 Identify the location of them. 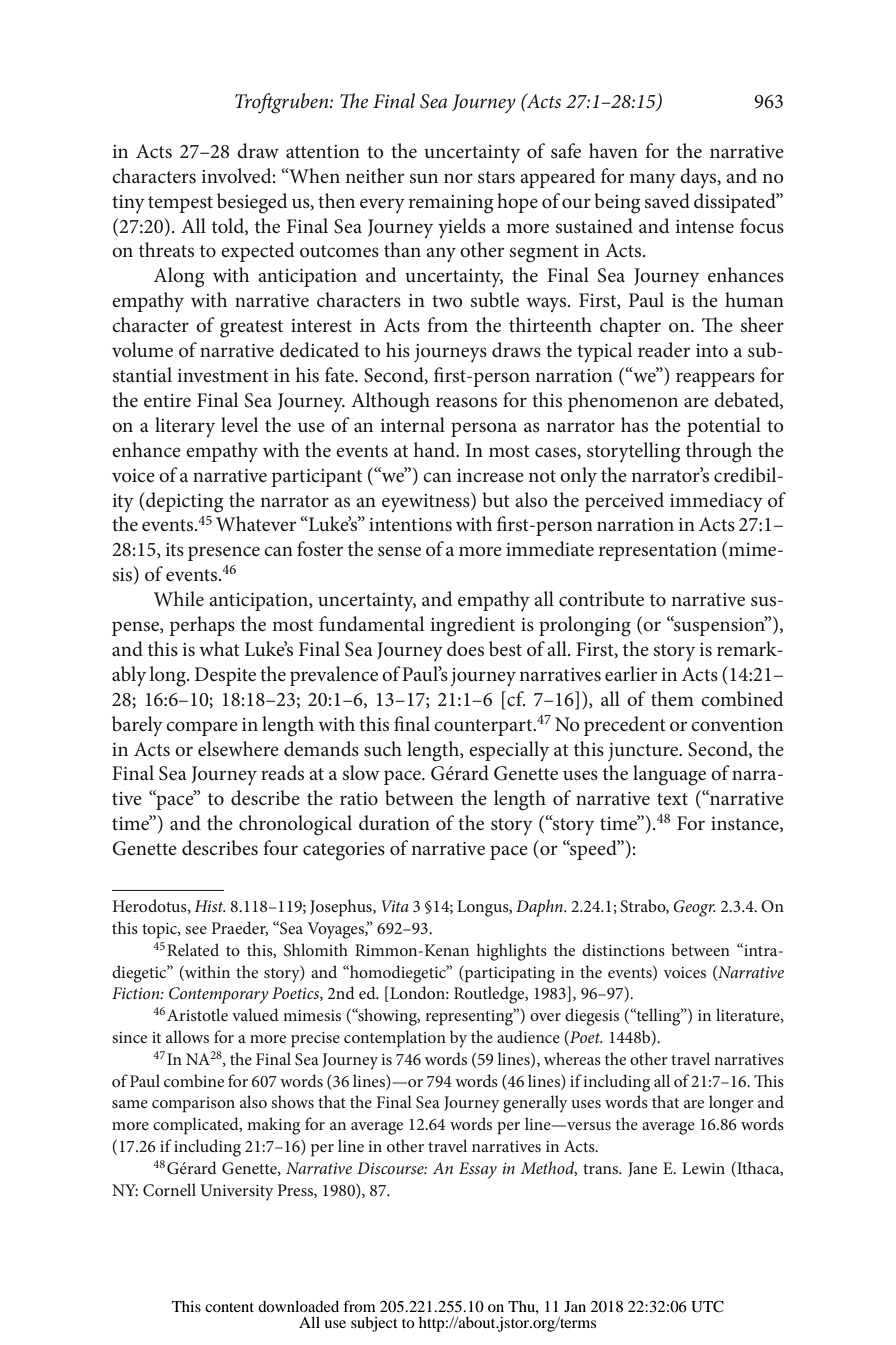
(672, 699).
